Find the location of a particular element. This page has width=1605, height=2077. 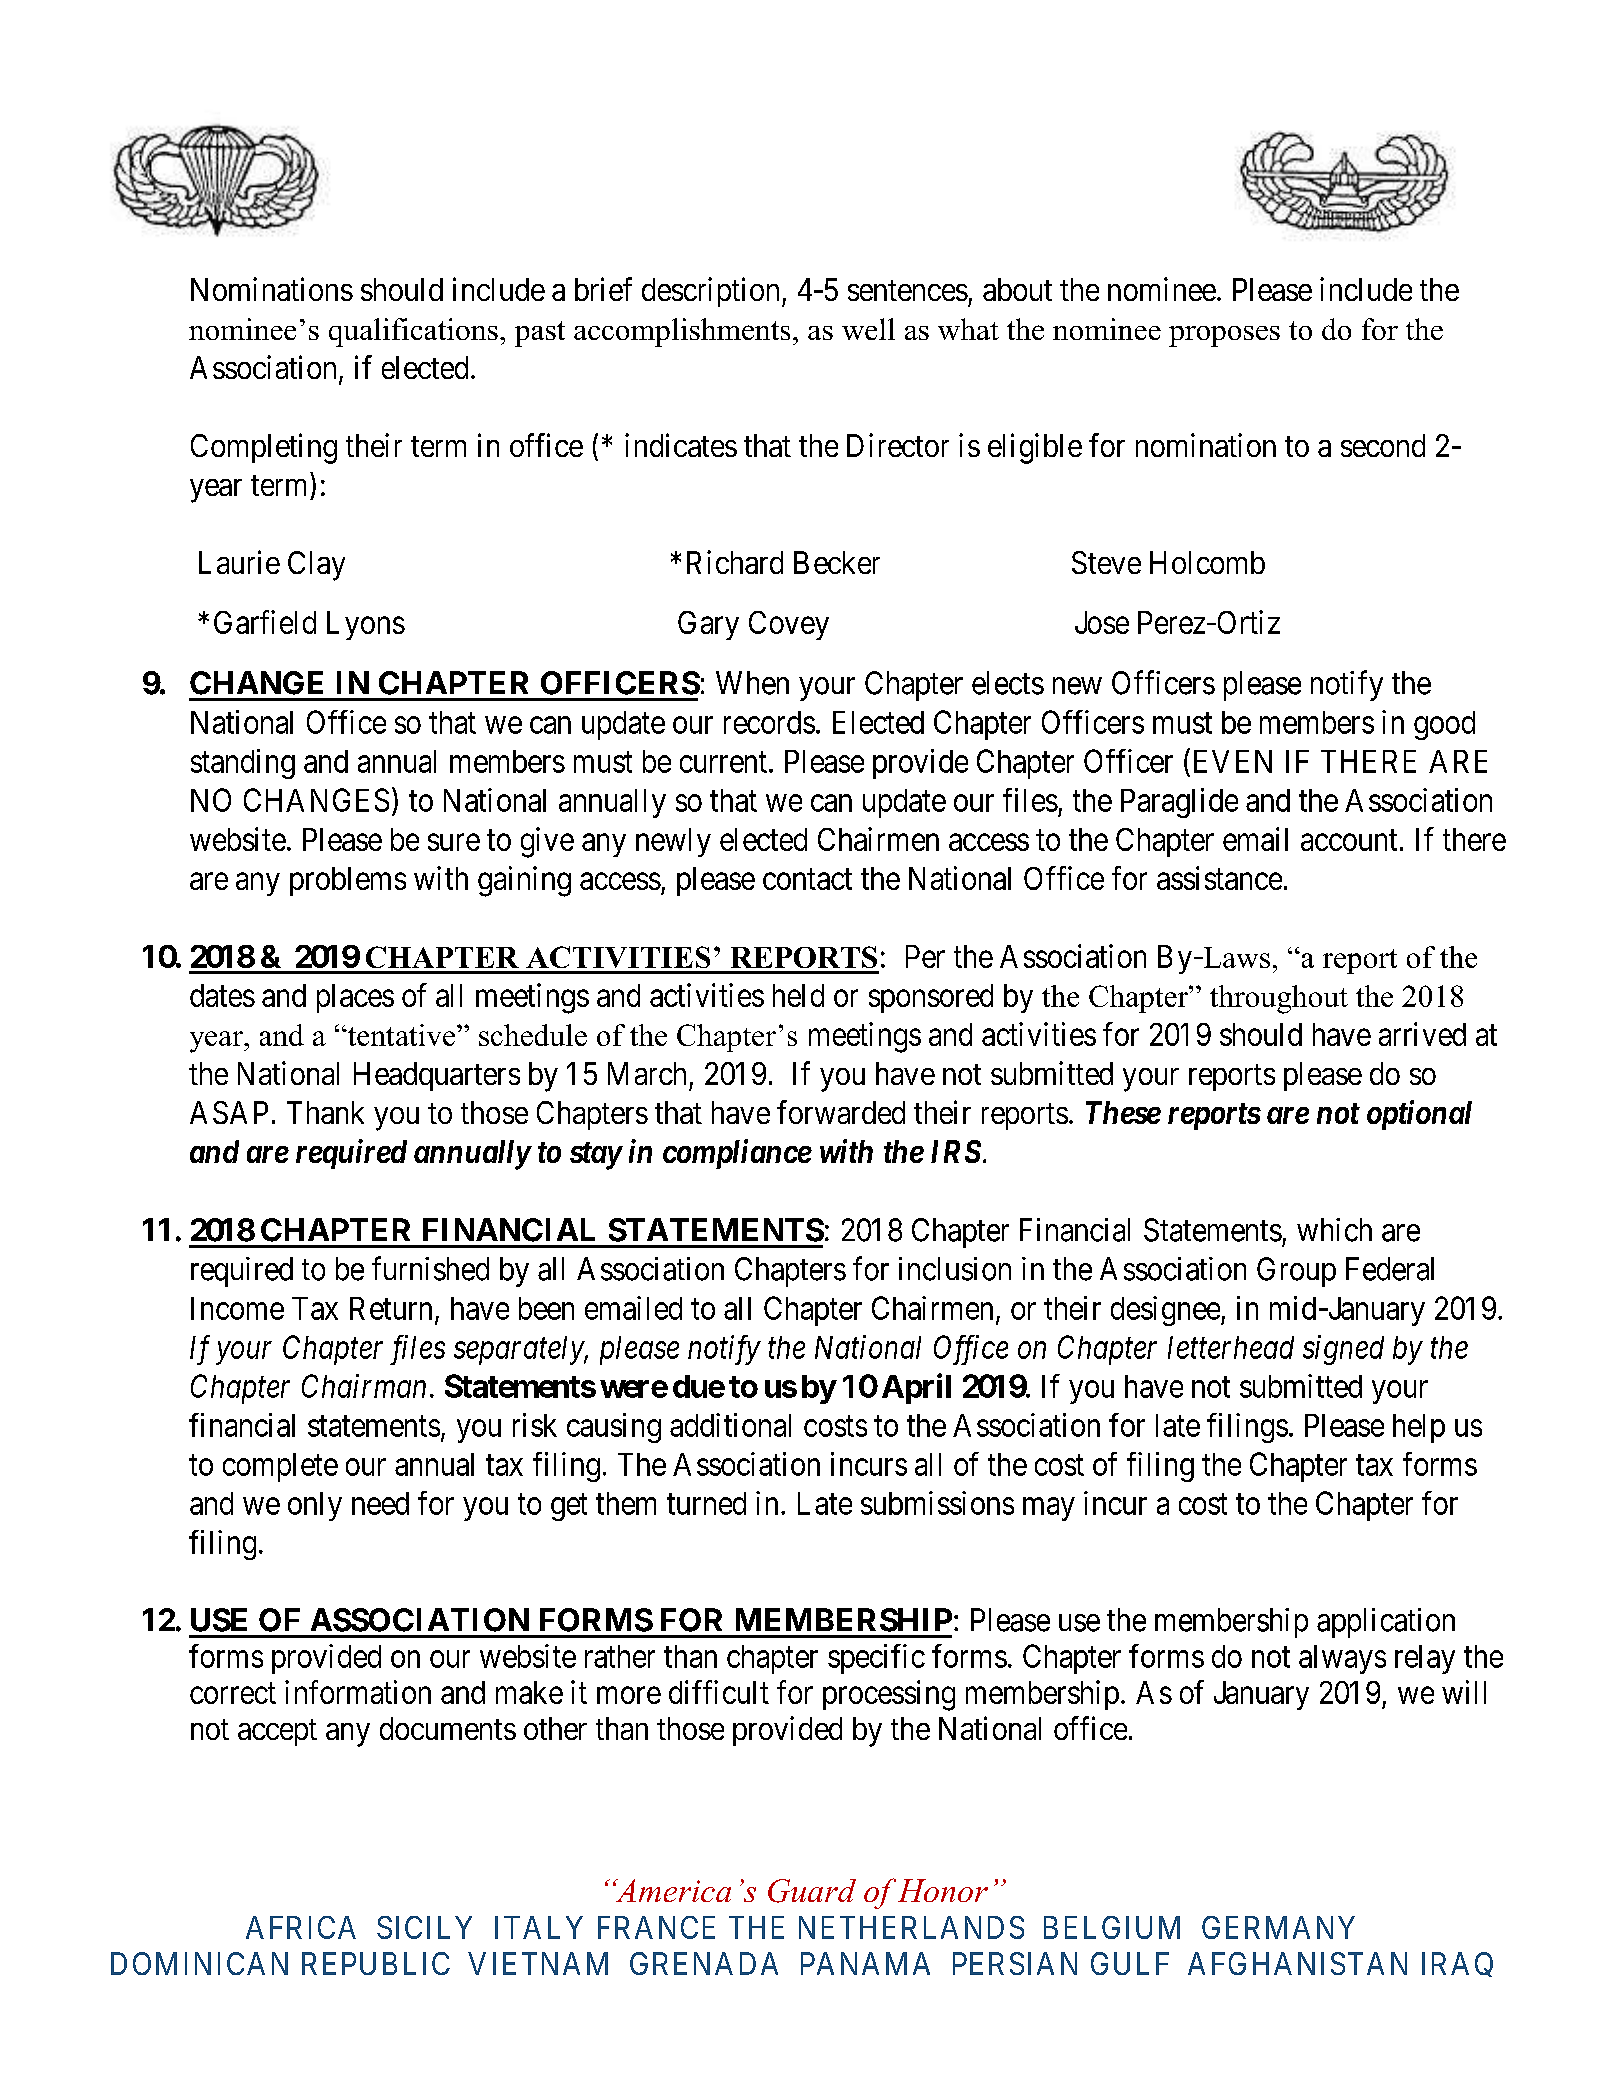

Return is located at coordinates (391, 1308).
